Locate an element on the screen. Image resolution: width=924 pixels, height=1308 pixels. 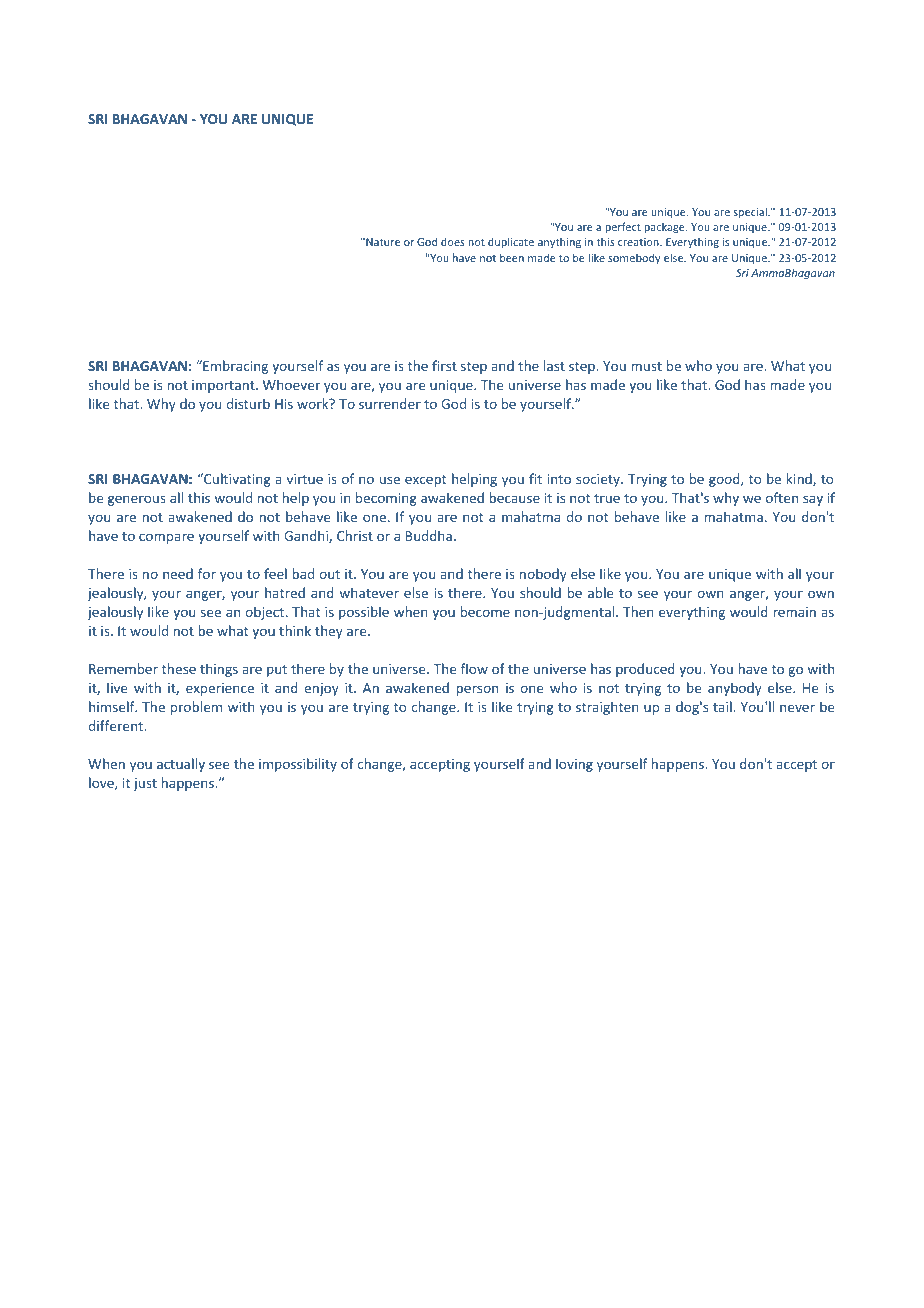
actually is located at coordinates (181, 765).
